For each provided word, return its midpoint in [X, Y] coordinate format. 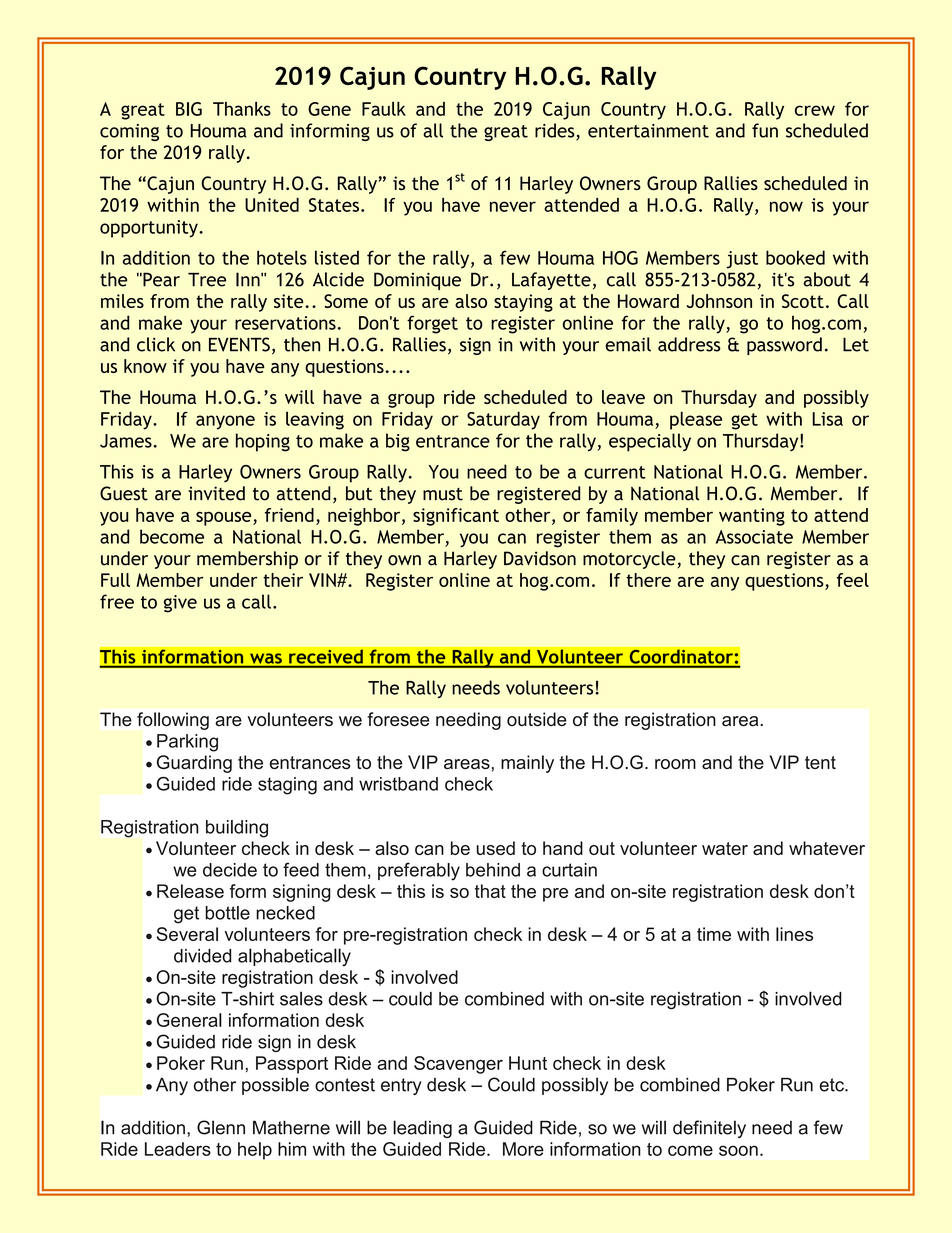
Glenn [221, 1127]
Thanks [242, 109]
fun [765, 130]
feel [853, 580]
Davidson [540, 558]
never [513, 206]
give [180, 604]
